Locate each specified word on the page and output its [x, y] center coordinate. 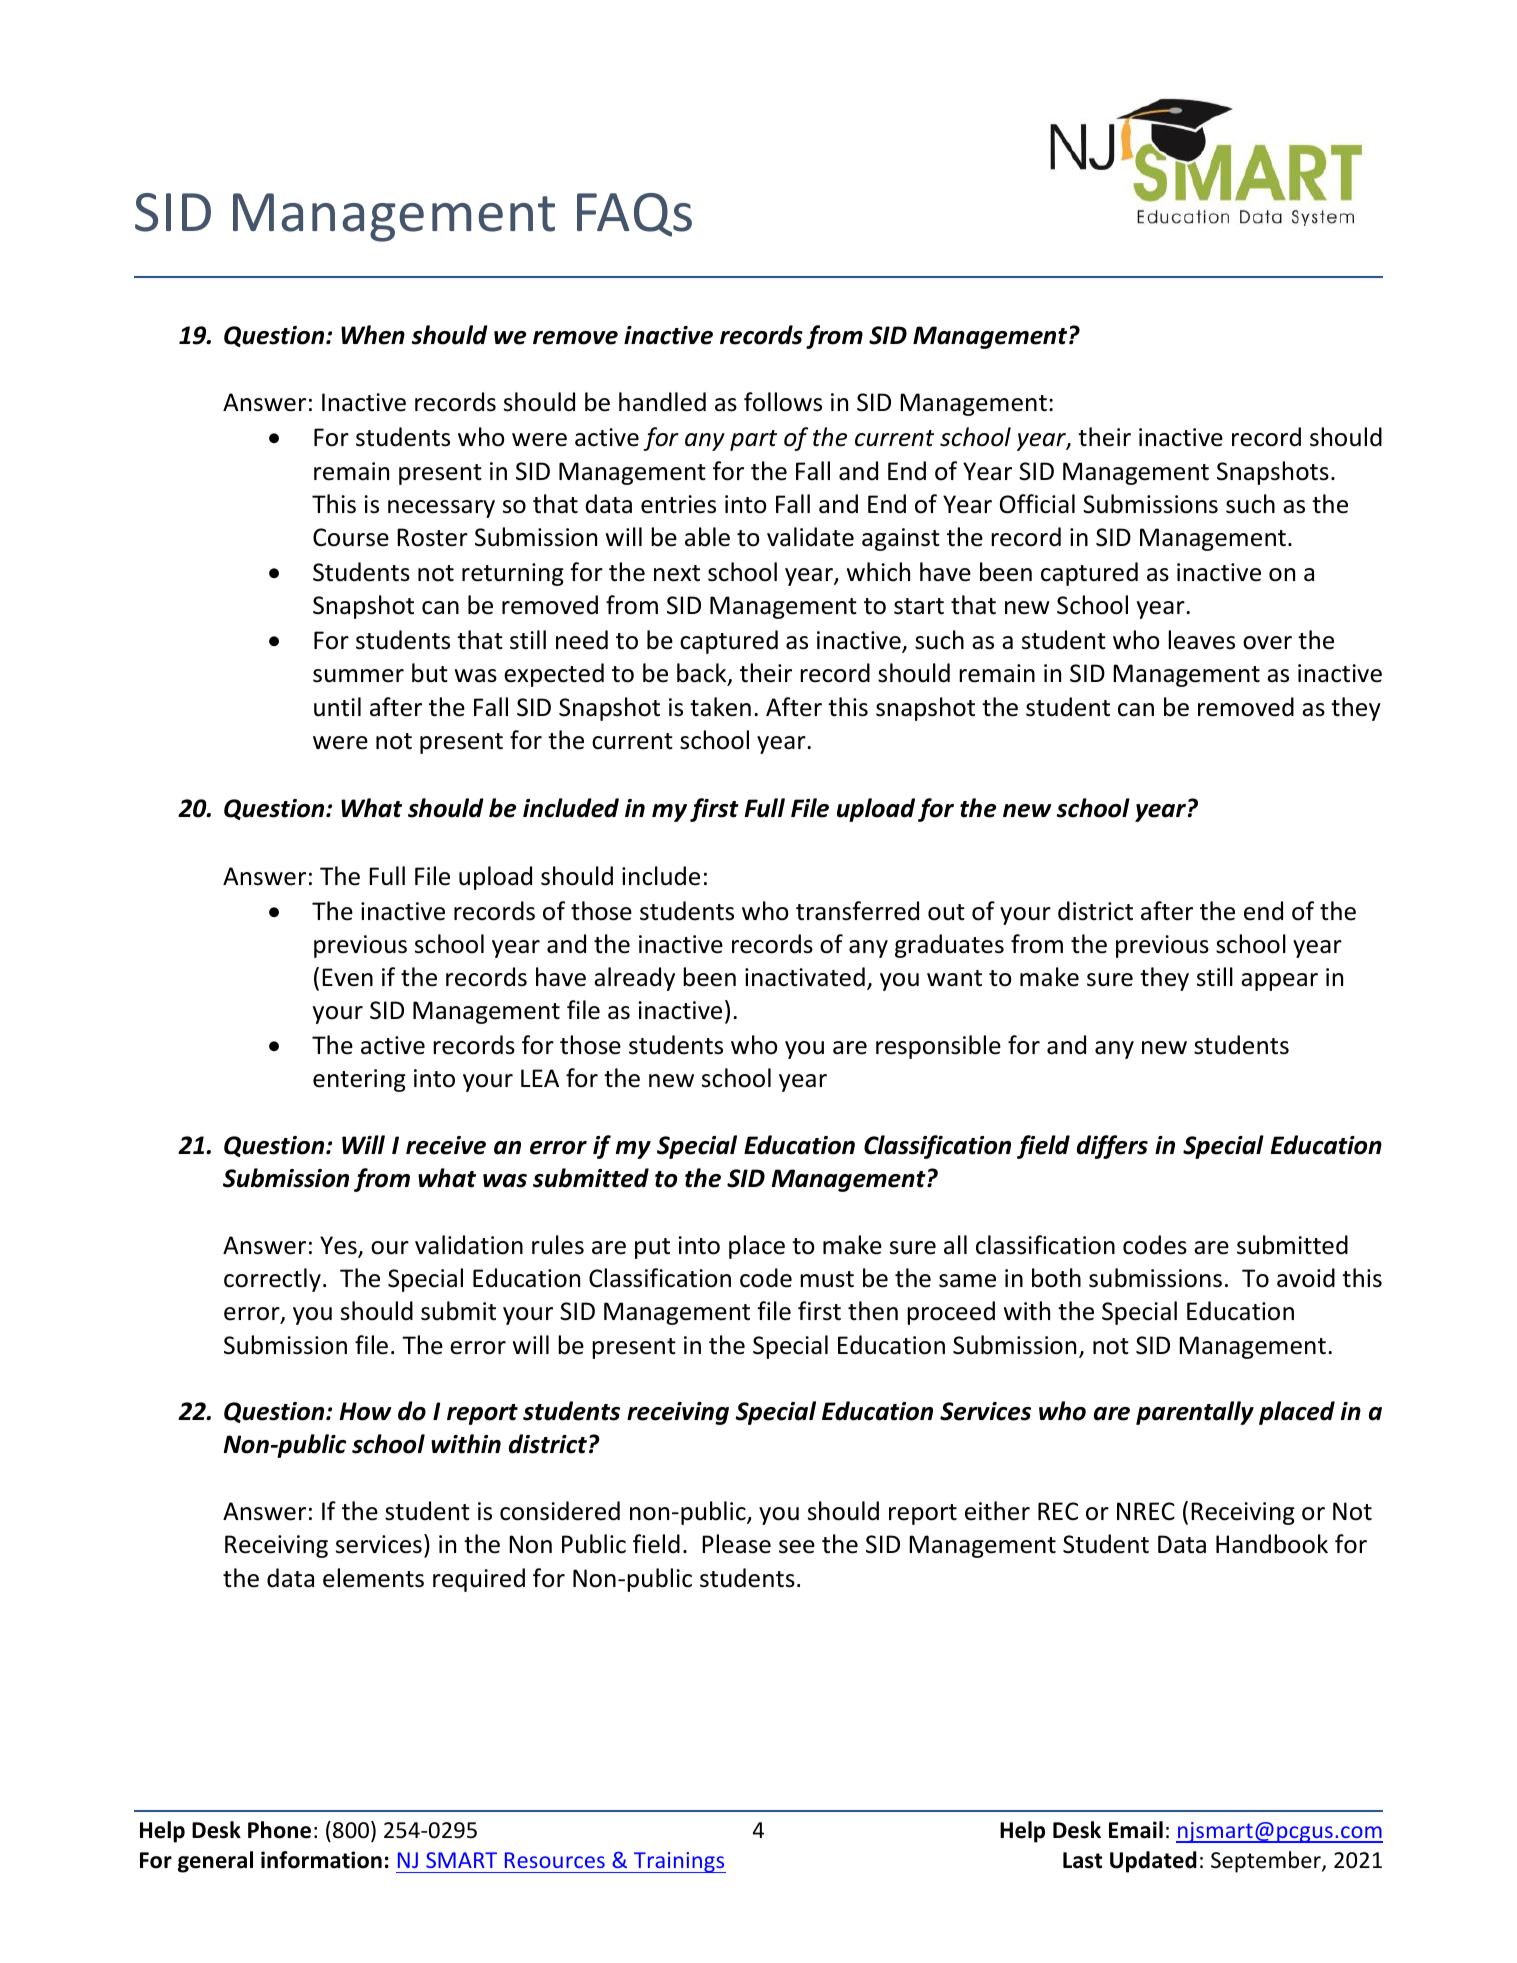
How [365, 1411]
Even [347, 977]
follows [783, 402]
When [373, 335]
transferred [857, 911]
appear [1279, 982]
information [321, 1860]
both [1056, 1278]
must [827, 1279]
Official [1037, 504]
